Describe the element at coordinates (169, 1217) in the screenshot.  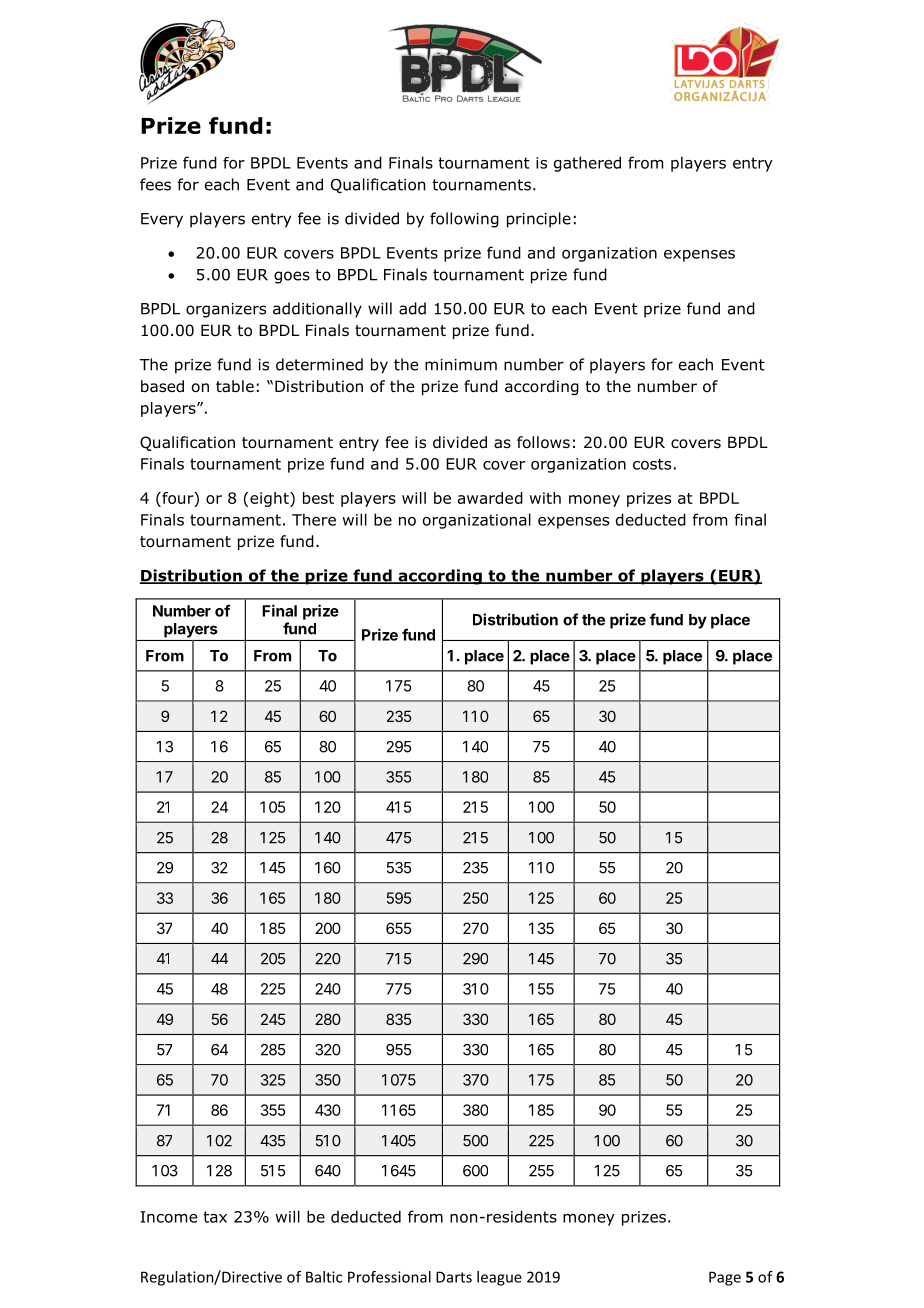
I see `Income` at that location.
